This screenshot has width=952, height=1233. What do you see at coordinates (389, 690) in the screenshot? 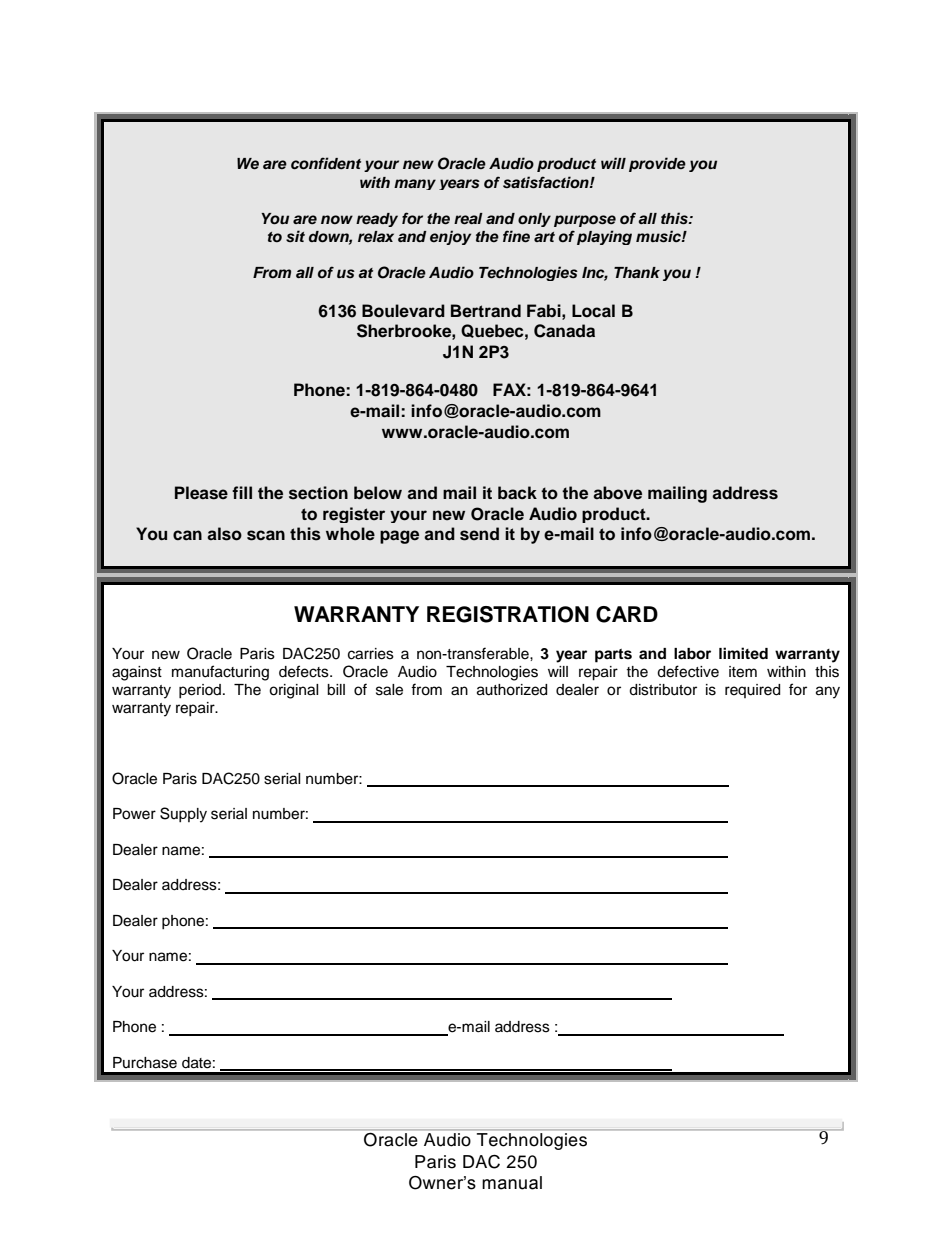
I see `sale` at bounding box center [389, 690].
